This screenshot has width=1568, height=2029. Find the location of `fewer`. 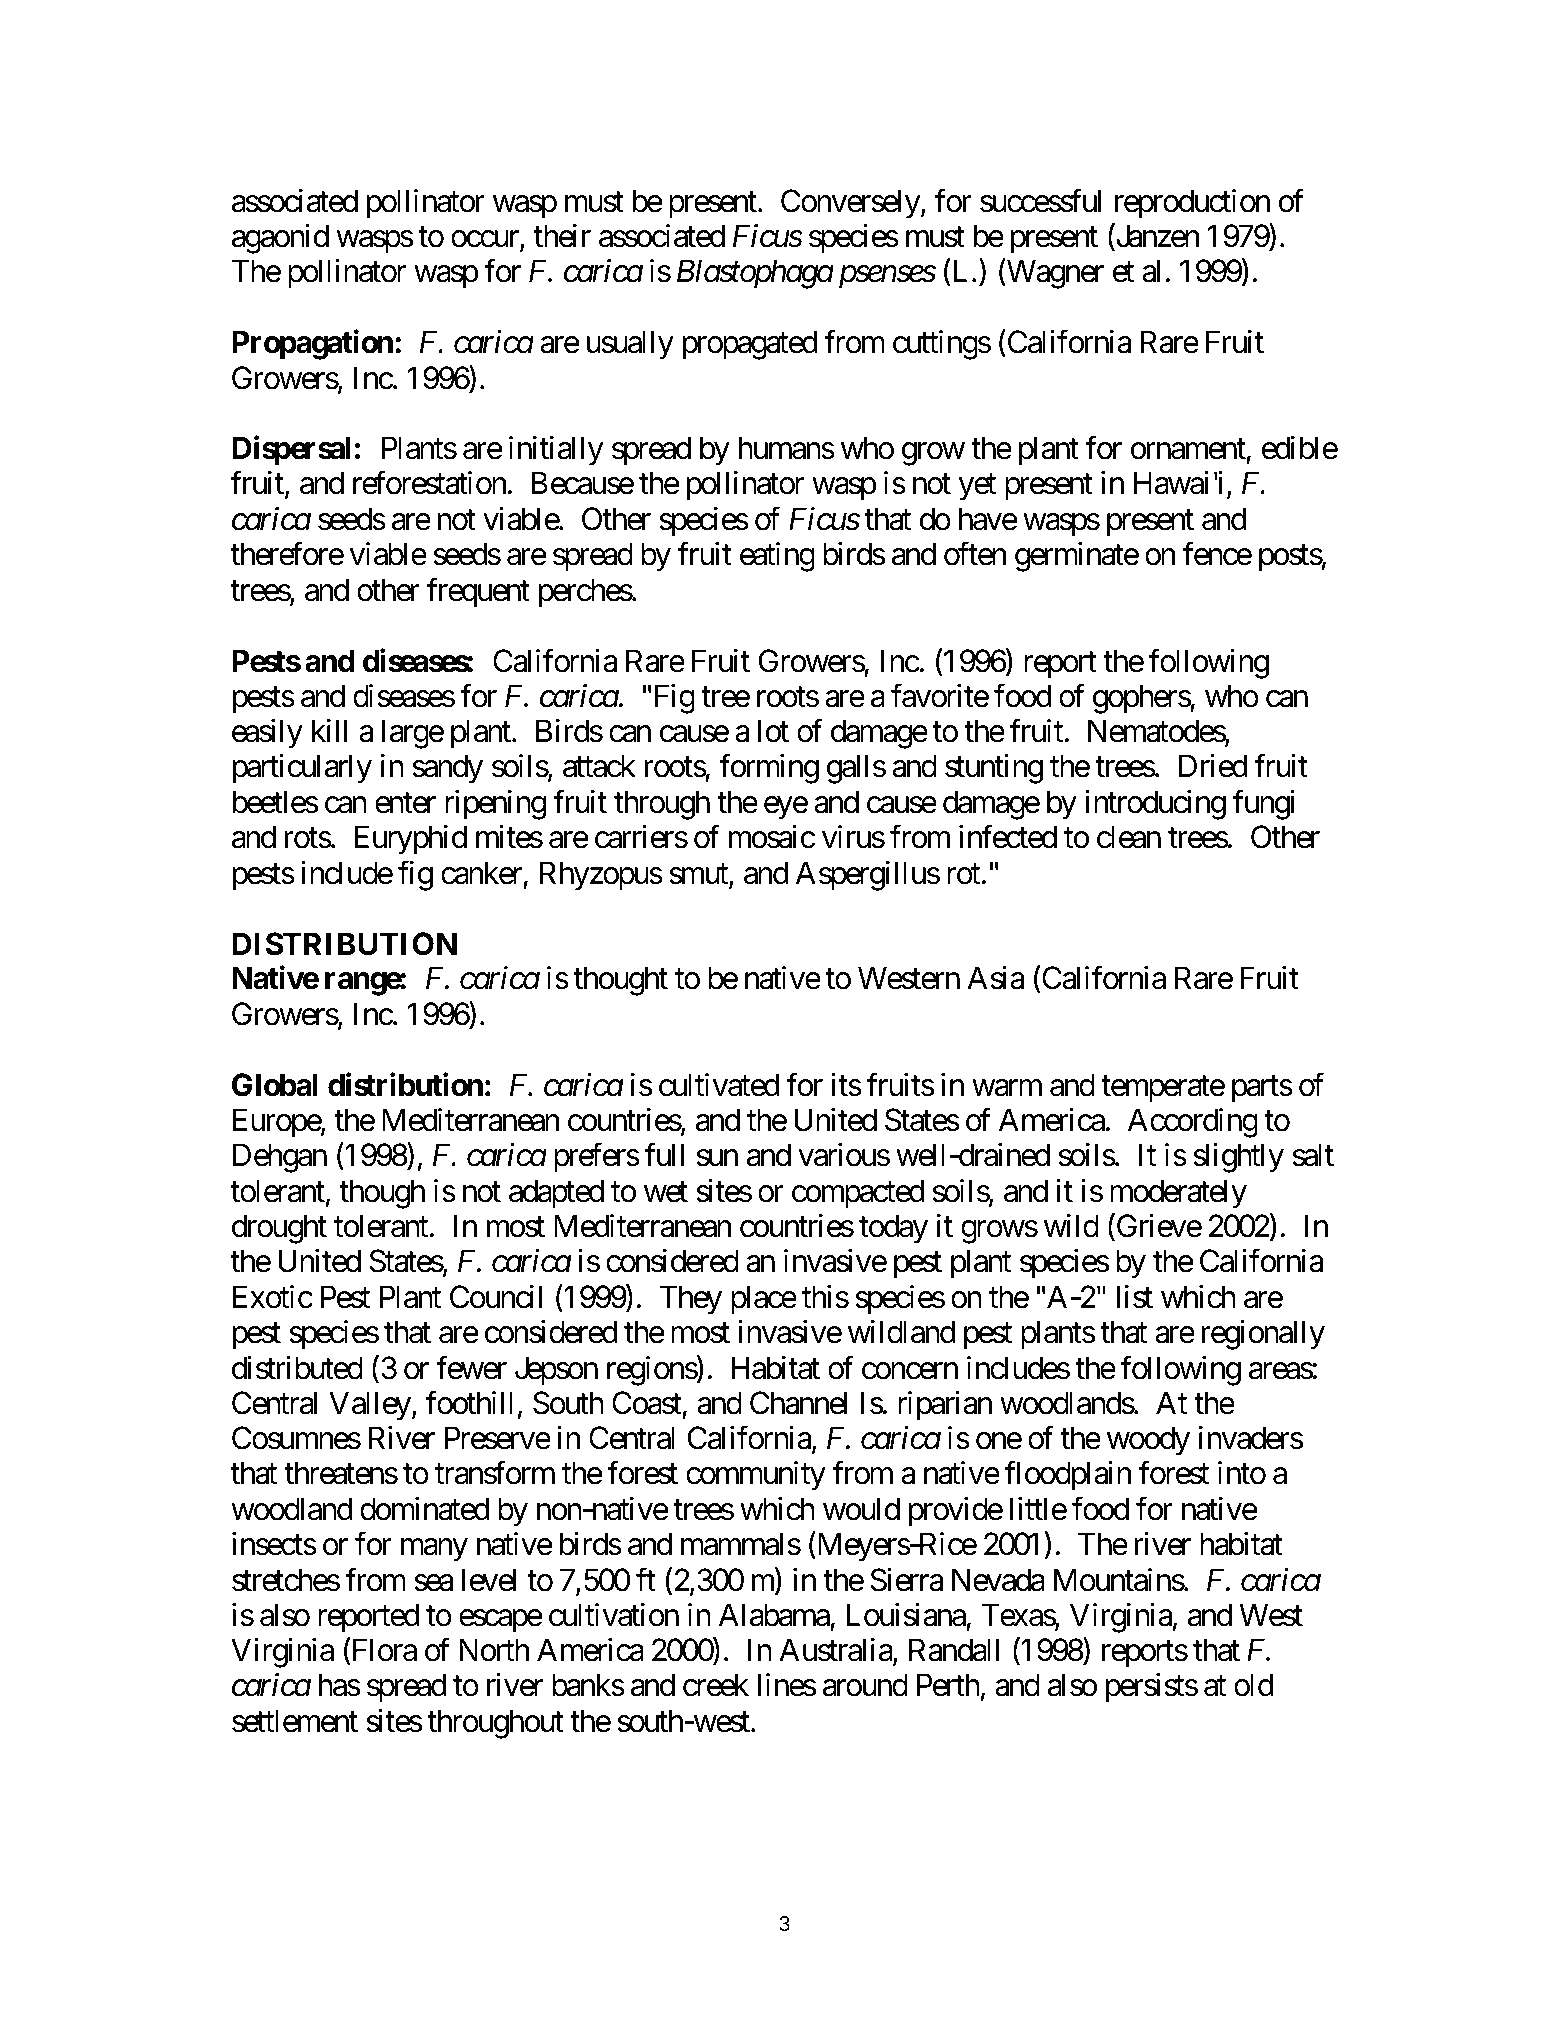

fewer is located at coordinates (471, 1368).
